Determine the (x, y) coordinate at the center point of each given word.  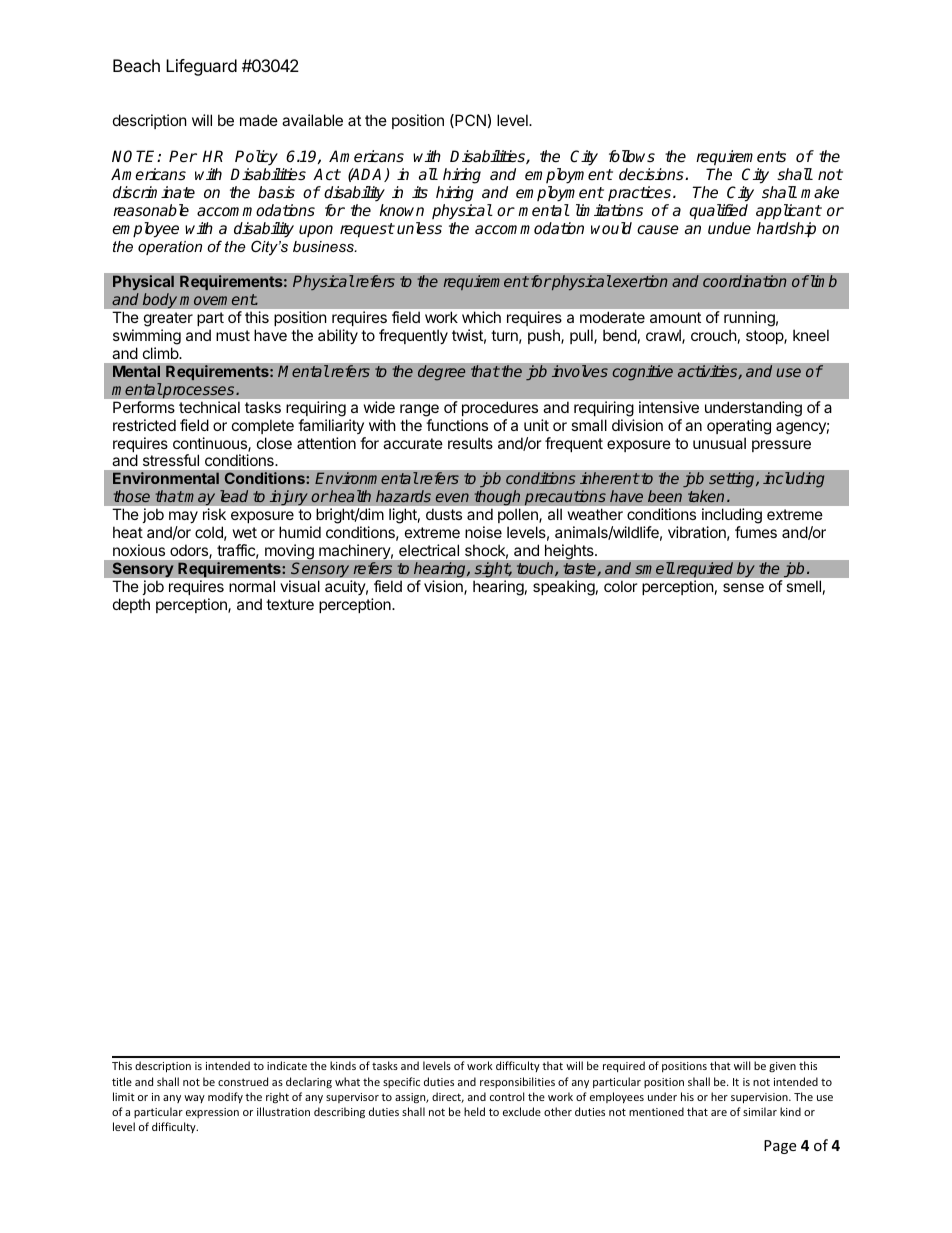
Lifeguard (201, 67)
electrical (429, 550)
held (474, 1111)
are (719, 1113)
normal (252, 586)
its (420, 192)
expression (212, 1113)
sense (743, 587)
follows (632, 156)
